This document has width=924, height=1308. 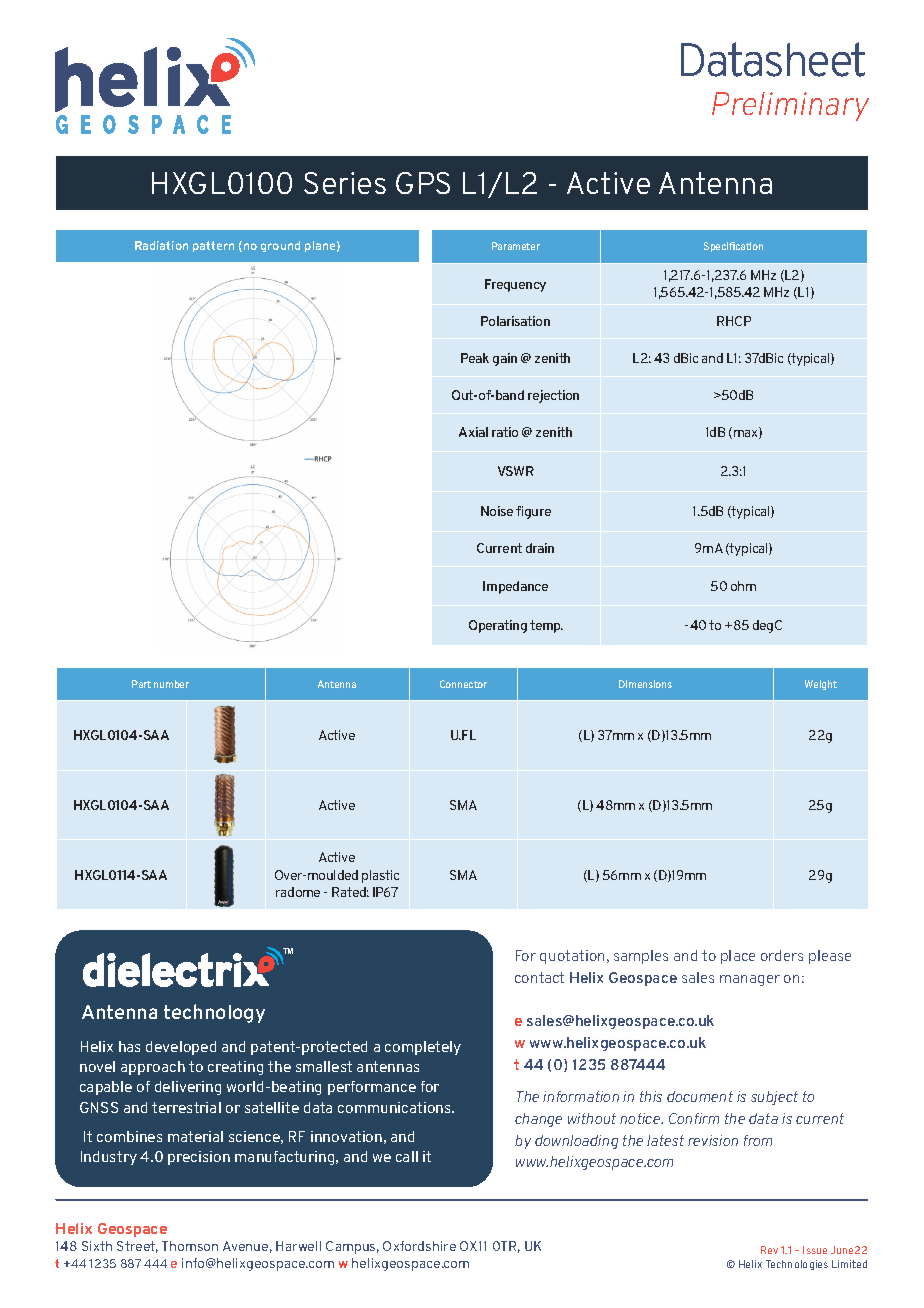 I want to click on Noise, so click(x=497, y=511).
